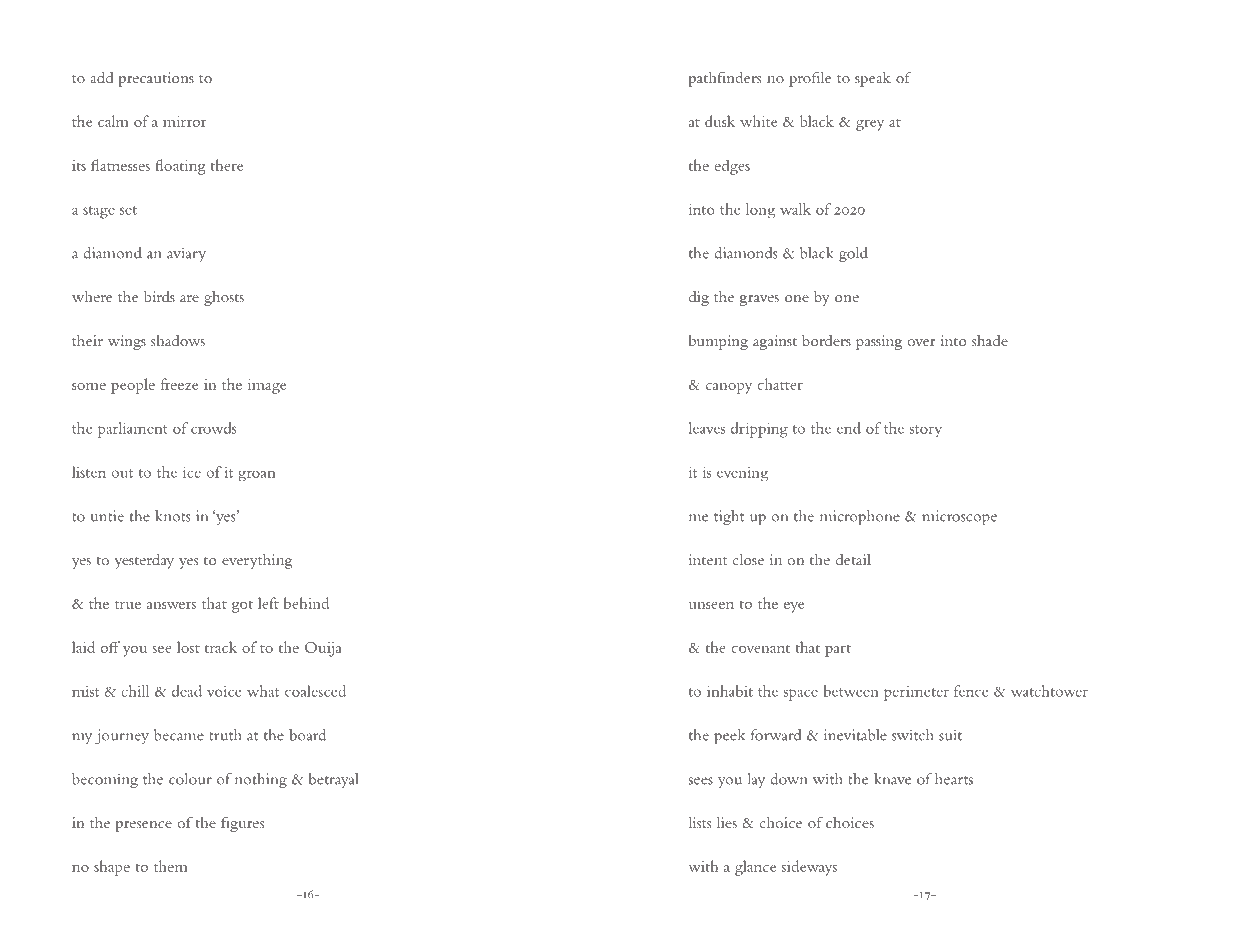 The height and width of the screenshot is (946, 1233). Describe the element at coordinates (926, 431) in the screenshot. I see `story` at that location.
